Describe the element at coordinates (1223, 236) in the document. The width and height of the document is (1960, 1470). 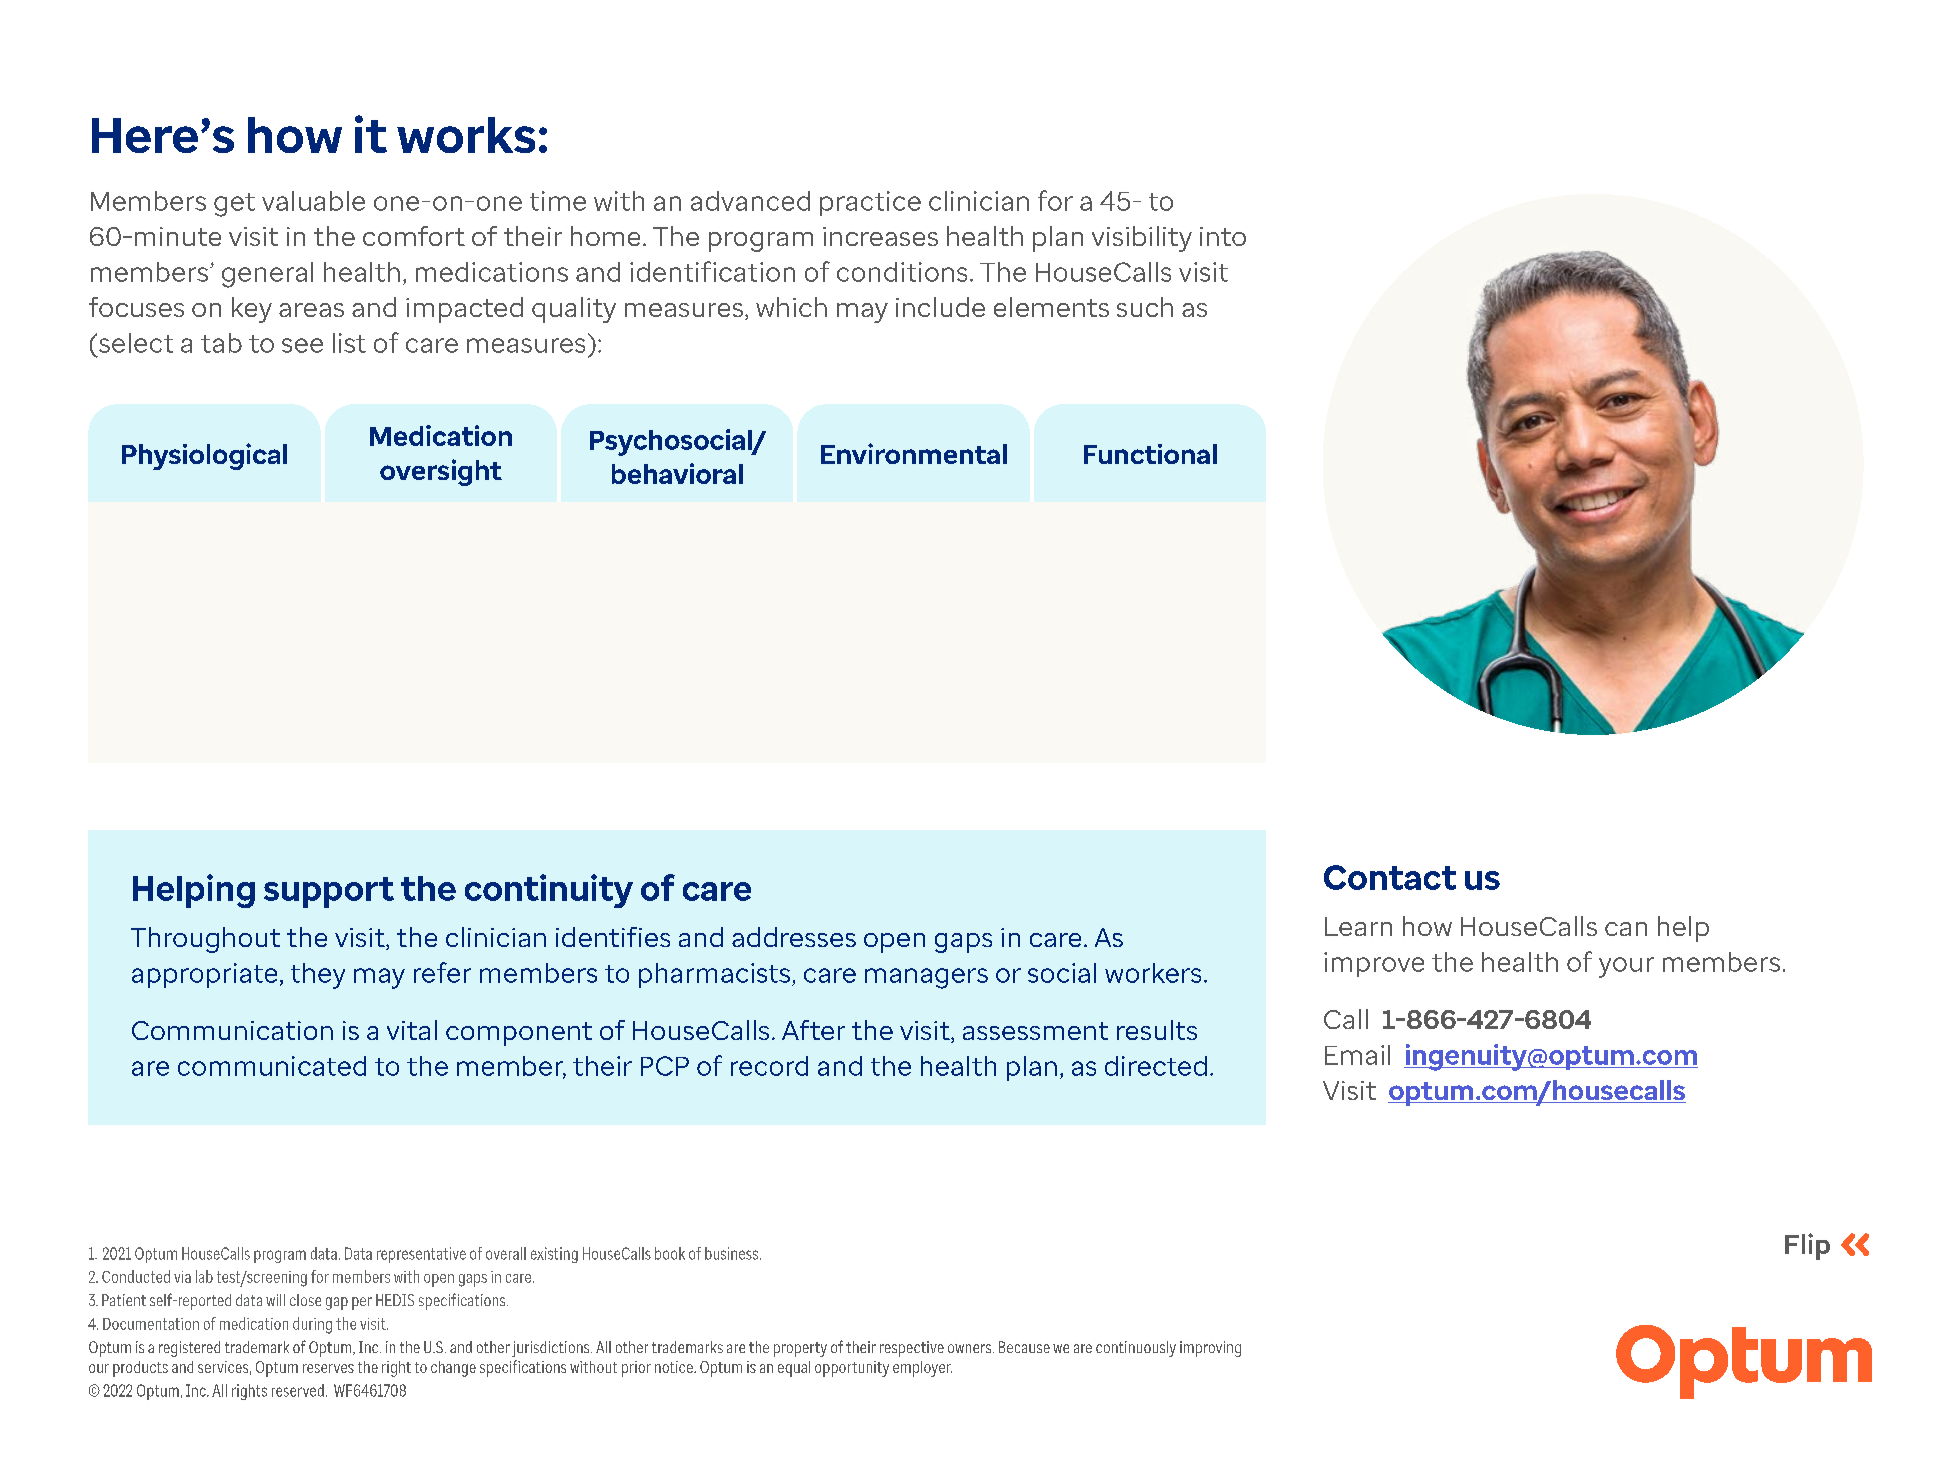
I see `into` at that location.
